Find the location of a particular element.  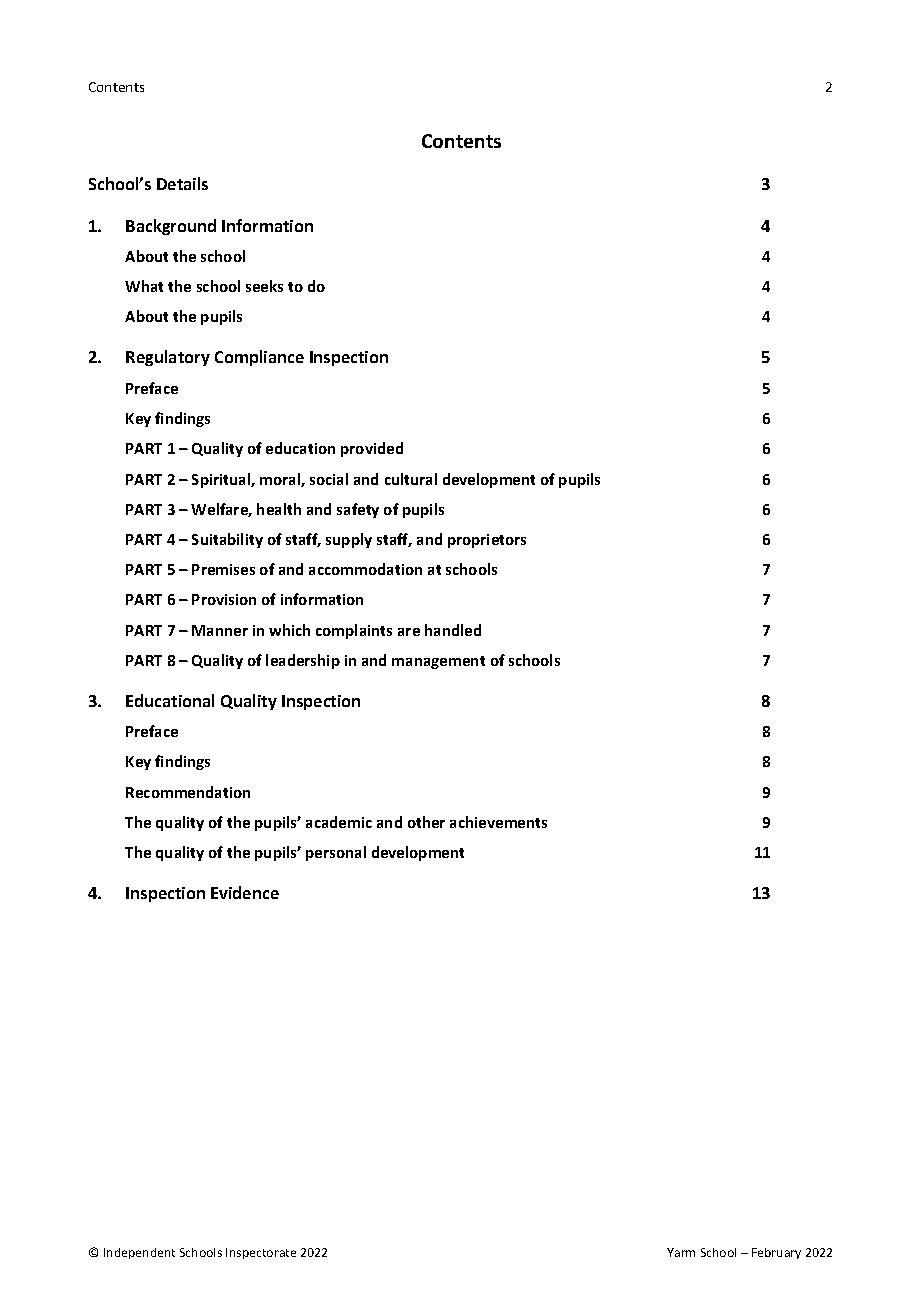

Recommendation is located at coordinates (188, 792).
